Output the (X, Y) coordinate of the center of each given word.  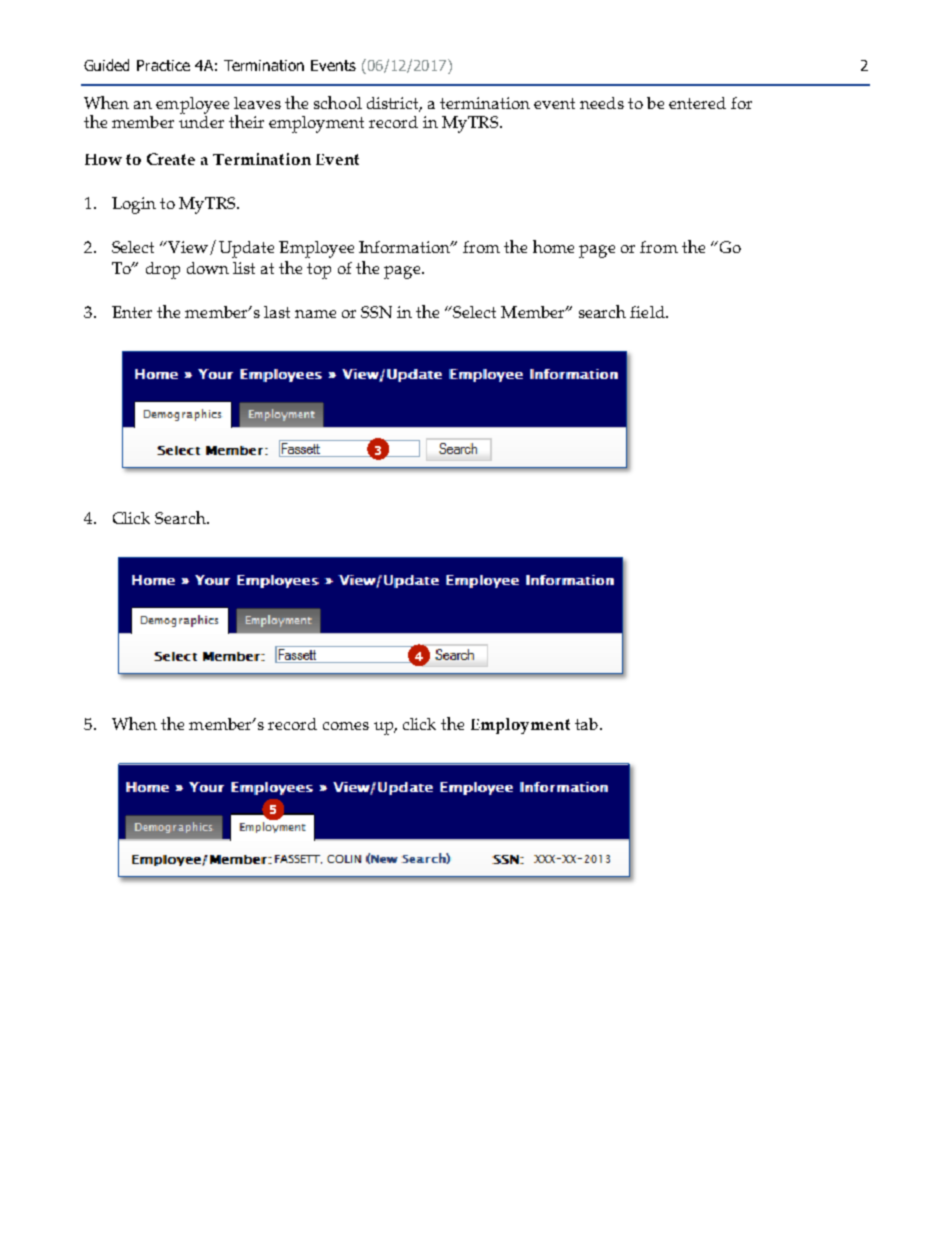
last (277, 312)
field (648, 312)
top (319, 271)
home (553, 246)
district (394, 104)
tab (586, 724)
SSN (376, 312)
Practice (163, 65)
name (315, 314)
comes (346, 726)
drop (163, 270)
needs (602, 103)
